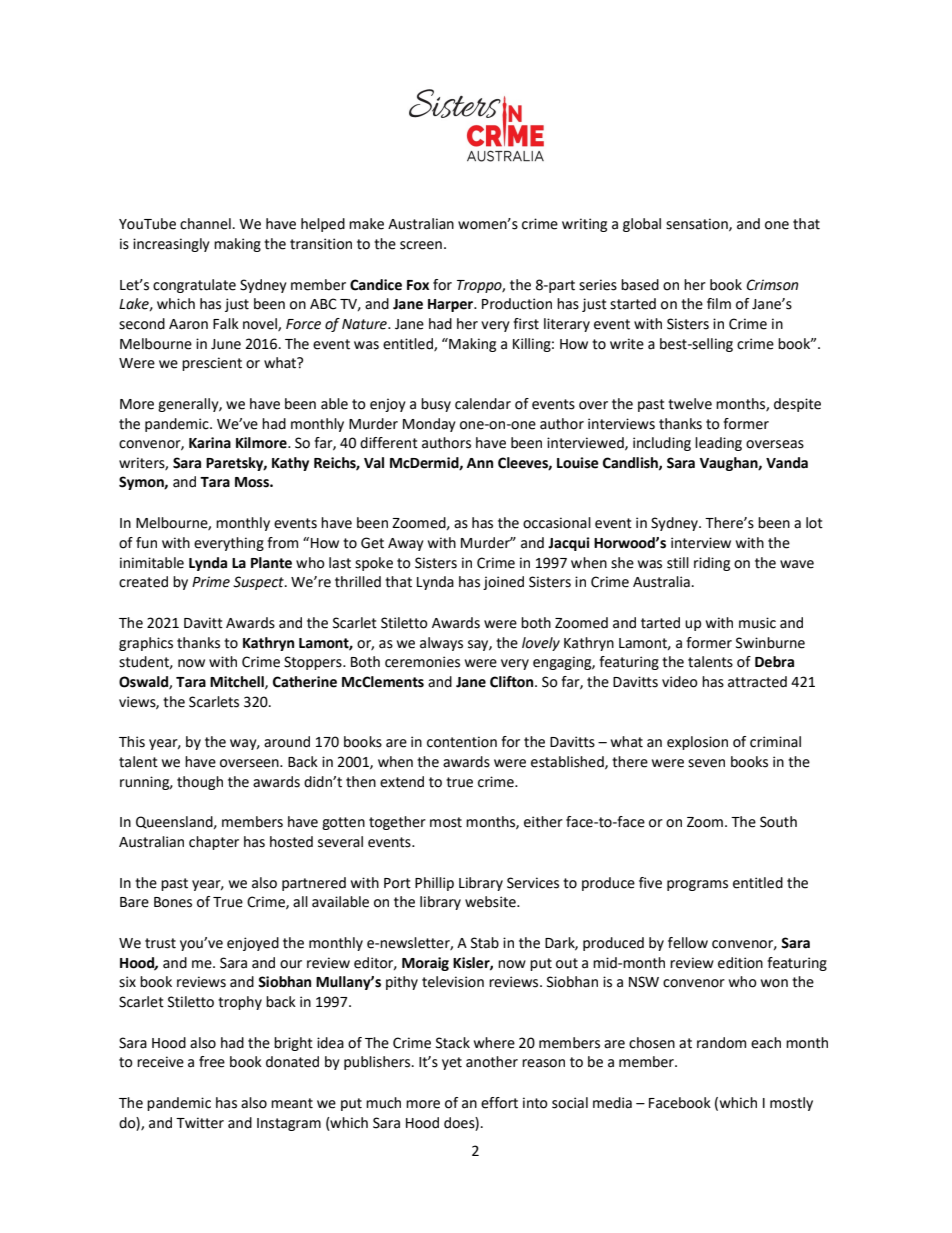  What do you see at coordinates (462, 742) in the screenshot?
I see `contention` at bounding box center [462, 742].
